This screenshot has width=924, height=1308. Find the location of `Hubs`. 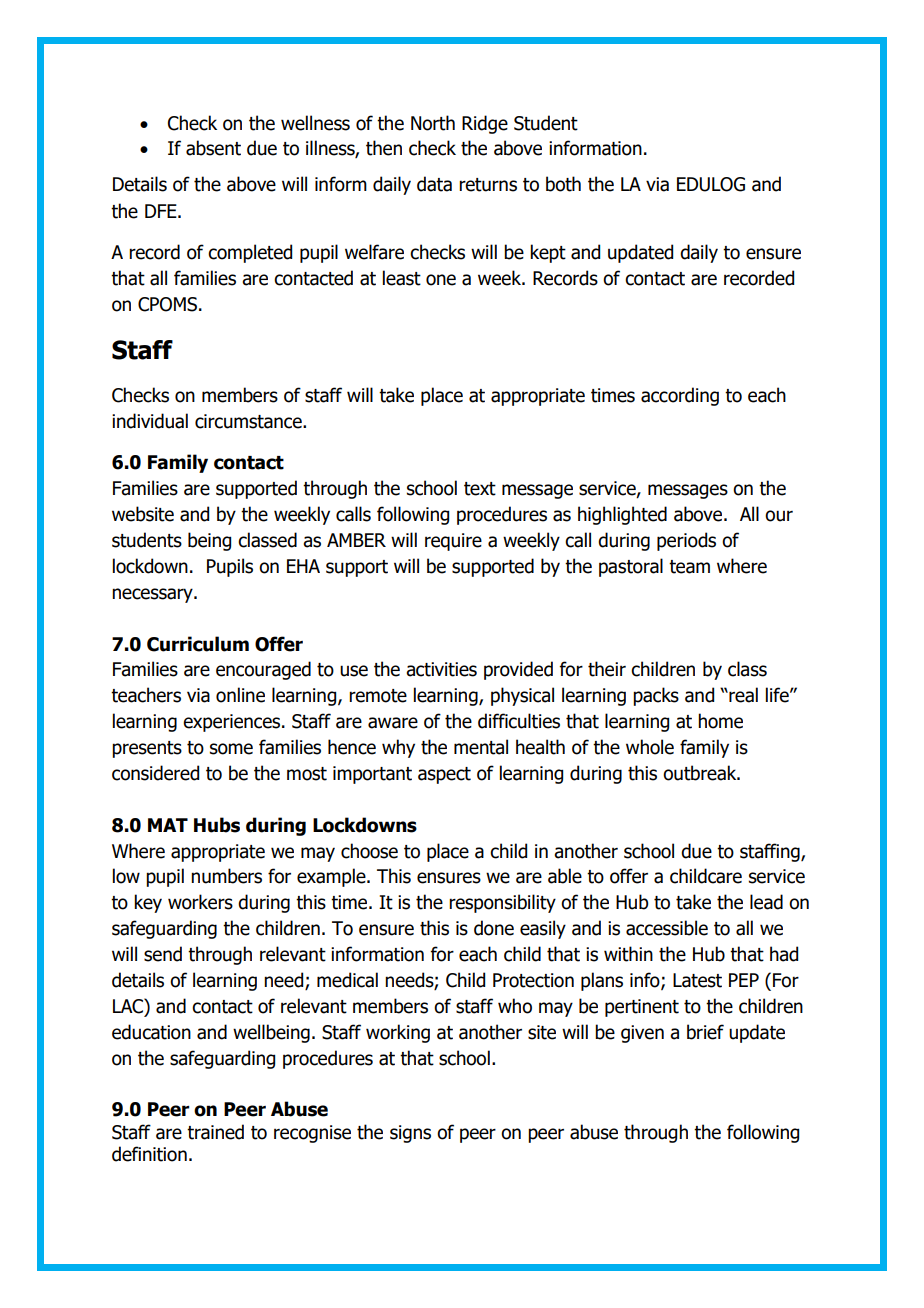

Hubs is located at coordinates (217, 825).
